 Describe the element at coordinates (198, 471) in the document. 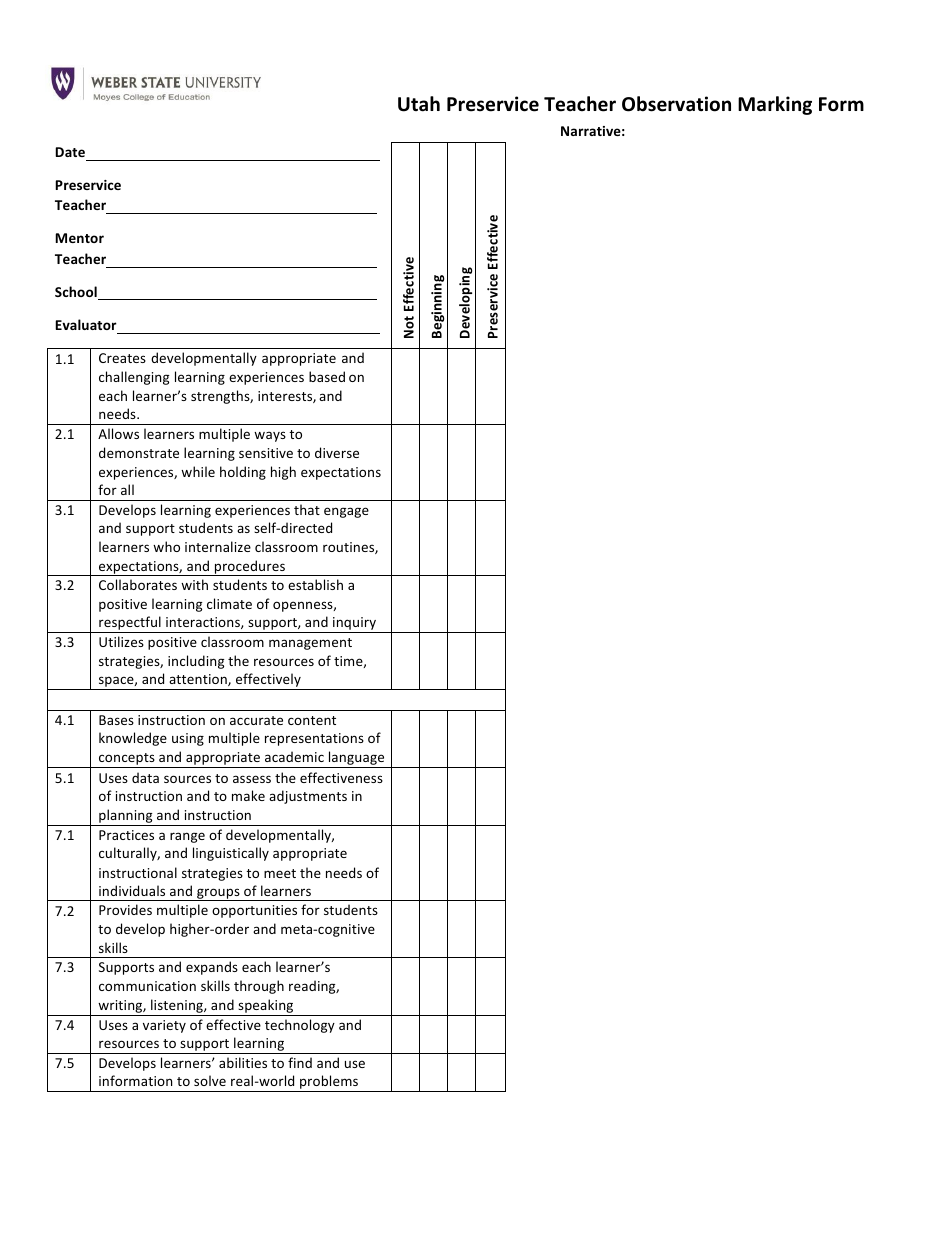

I see `while` at that location.
